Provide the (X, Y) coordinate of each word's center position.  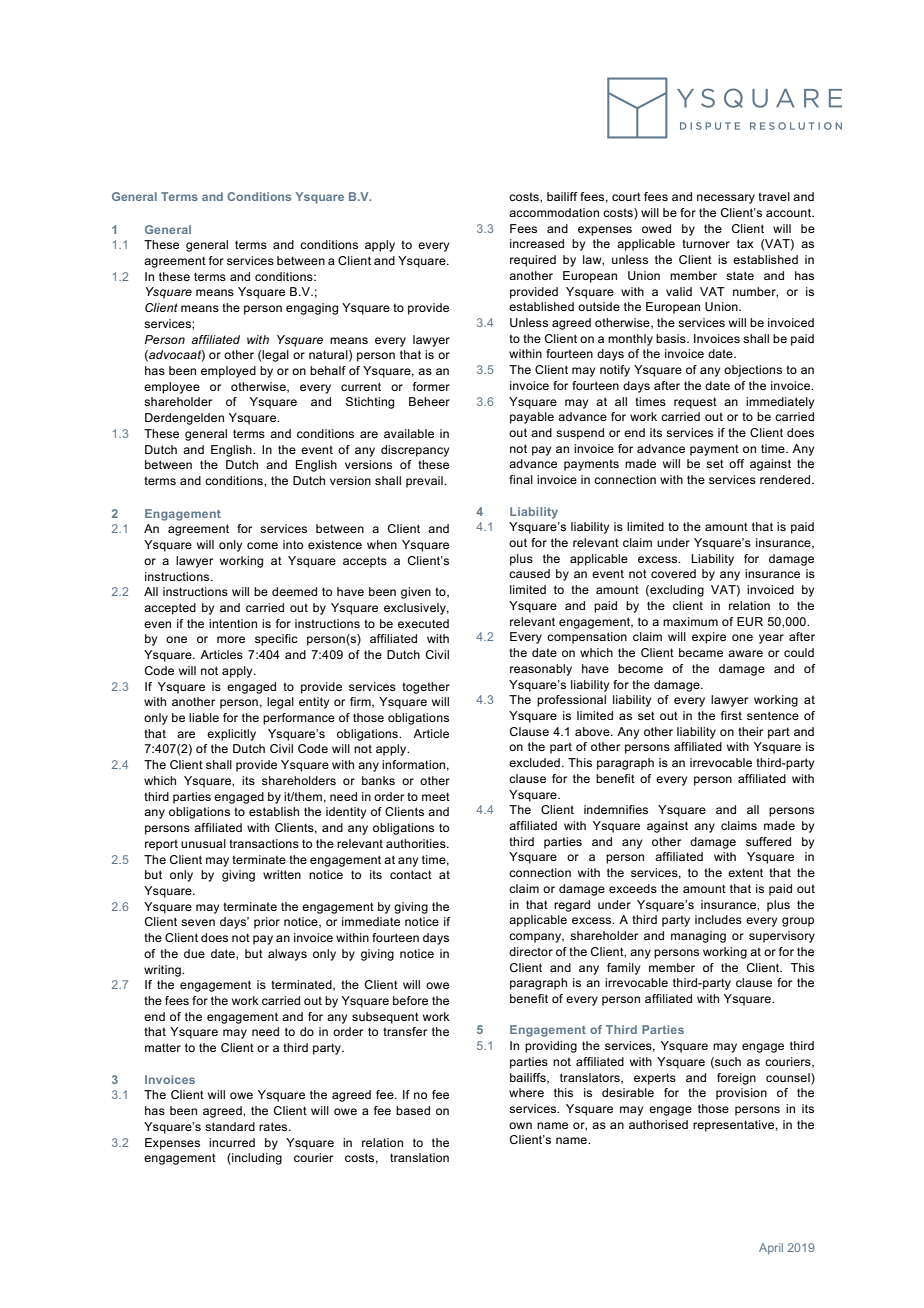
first (731, 715)
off (736, 463)
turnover (706, 243)
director (531, 951)
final (521, 479)
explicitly (231, 735)
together (426, 688)
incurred (232, 1142)
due (194, 953)
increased (537, 243)
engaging (312, 309)
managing (698, 937)
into (293, 544)
